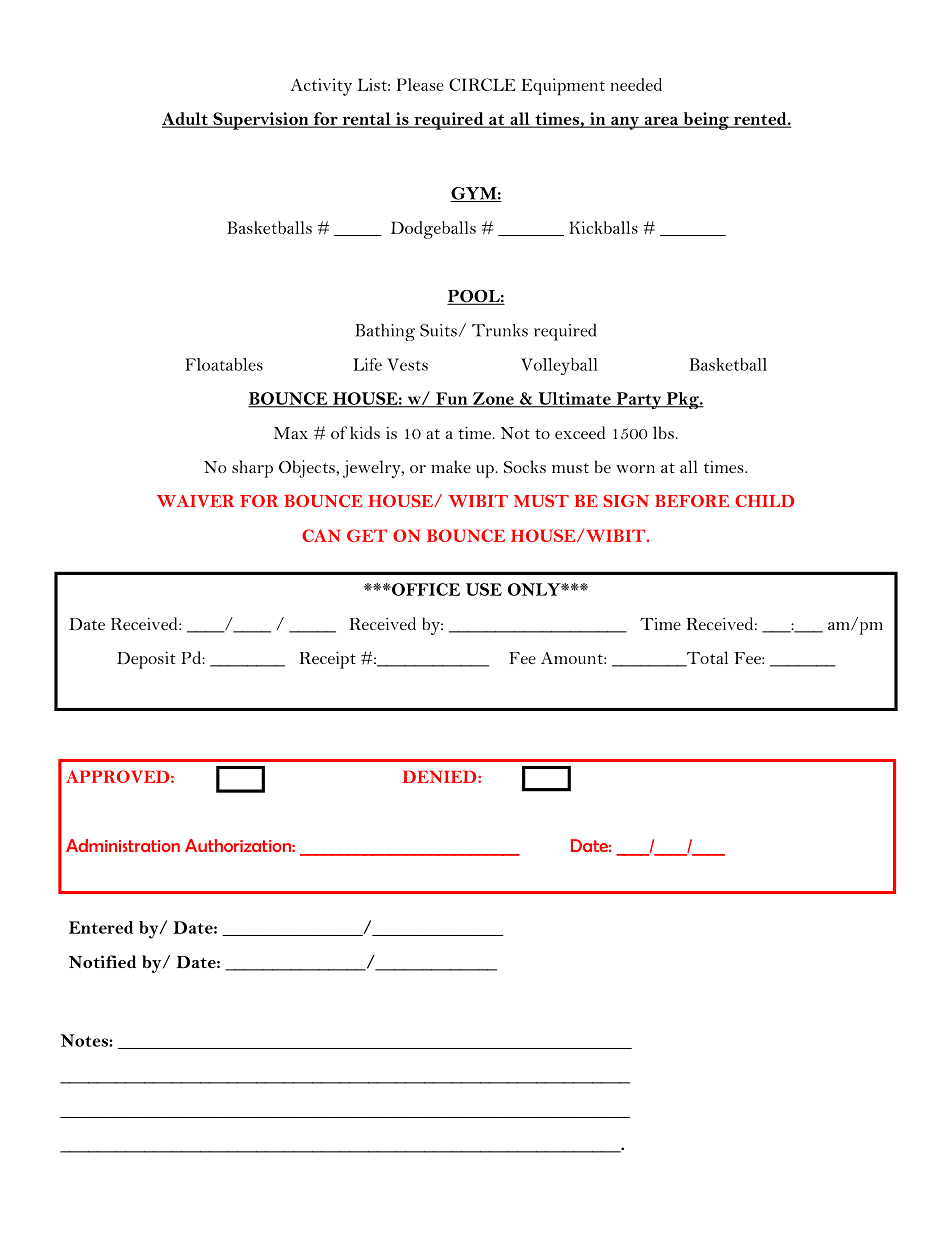 Image resolution: width=952 pixels, height=1233 pixels. Describe the element at coordinates (425, 589) in the screenshot. I see `OFFICE` at that location.
